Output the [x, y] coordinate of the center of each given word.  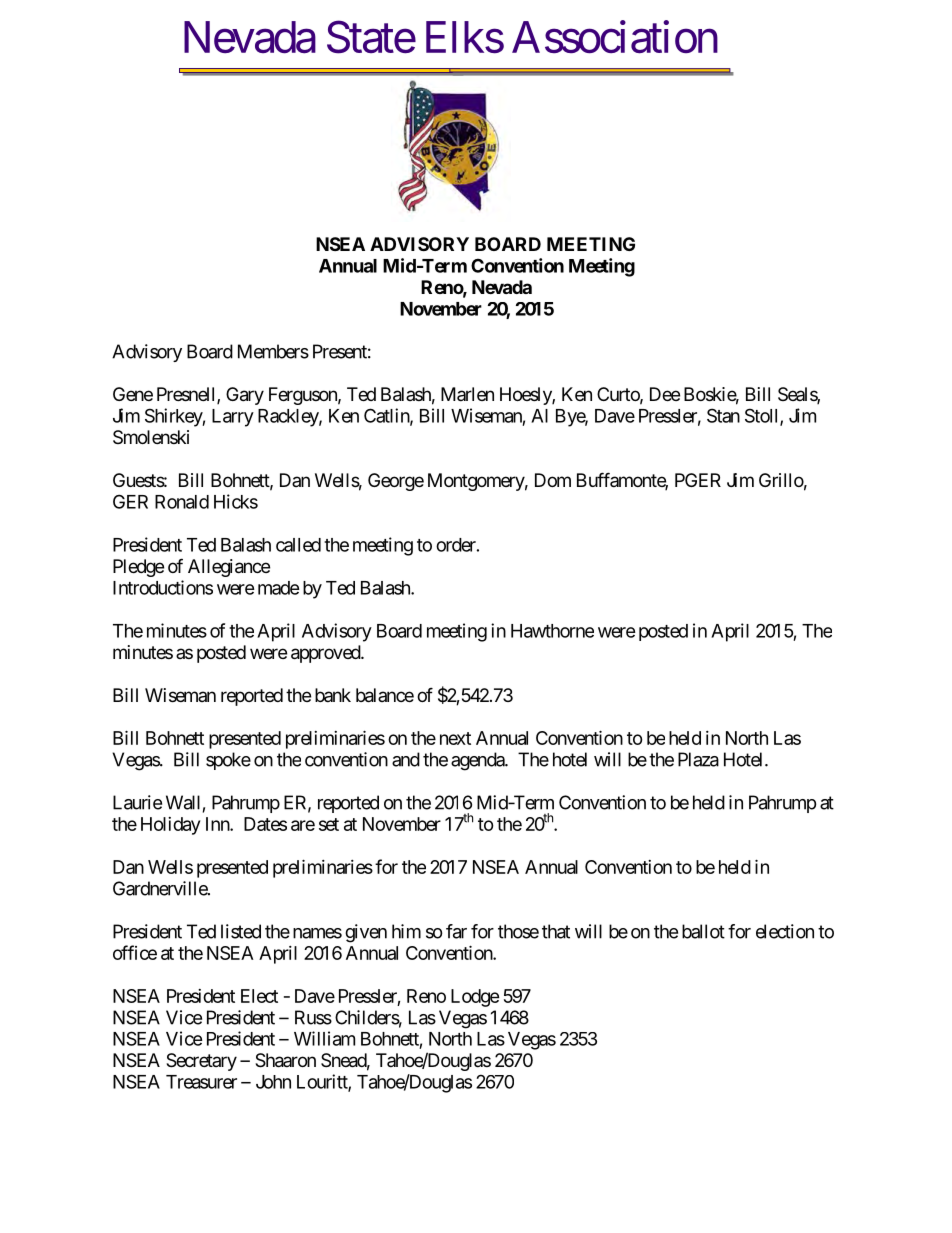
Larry [233, 418]
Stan [723, 415]
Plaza [698, 759]
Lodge [475, 998]
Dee [665, 394]
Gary [245, 396]
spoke [228, 761]
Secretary [201, 1062]
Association [615, 37]
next [455, 738]
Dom [553, 480]
